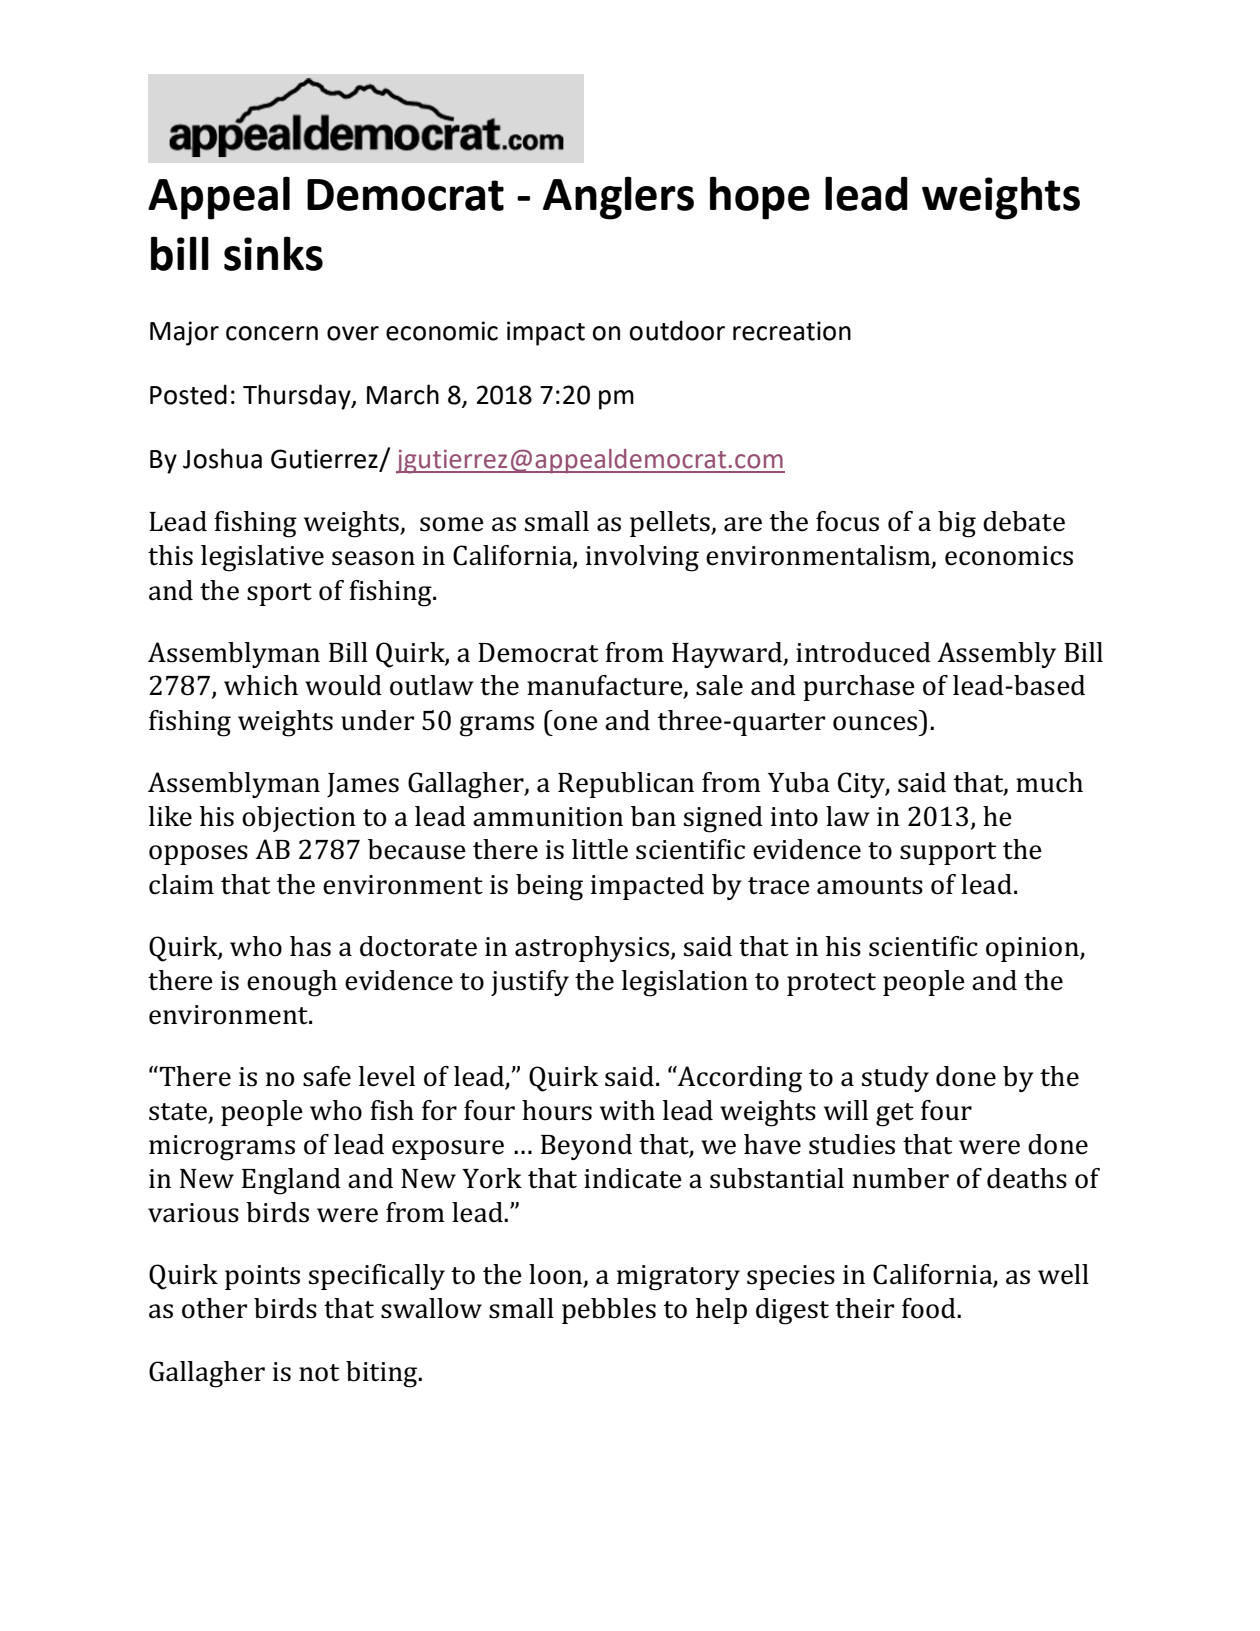 This document has width=1260, height=1631. What do you see at coordinates (299, 819) in the document?
I see `objection` at bounding box center [299, 819].
